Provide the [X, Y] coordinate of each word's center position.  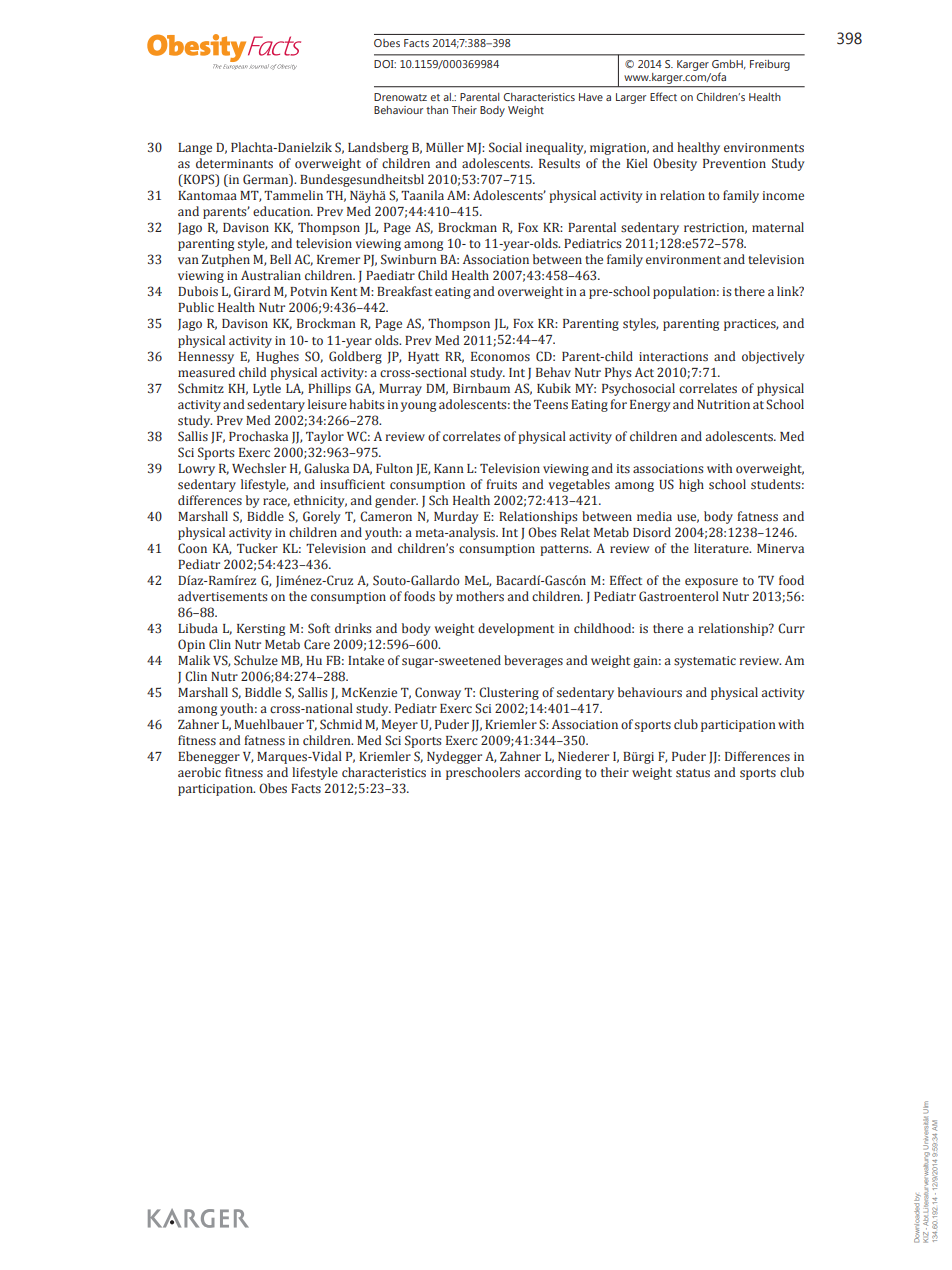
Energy [650, 406]
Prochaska [258, 436]
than [437, 110]
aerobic [199, 772]
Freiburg [770, 65]
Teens [551, 405]
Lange [195, 149]
